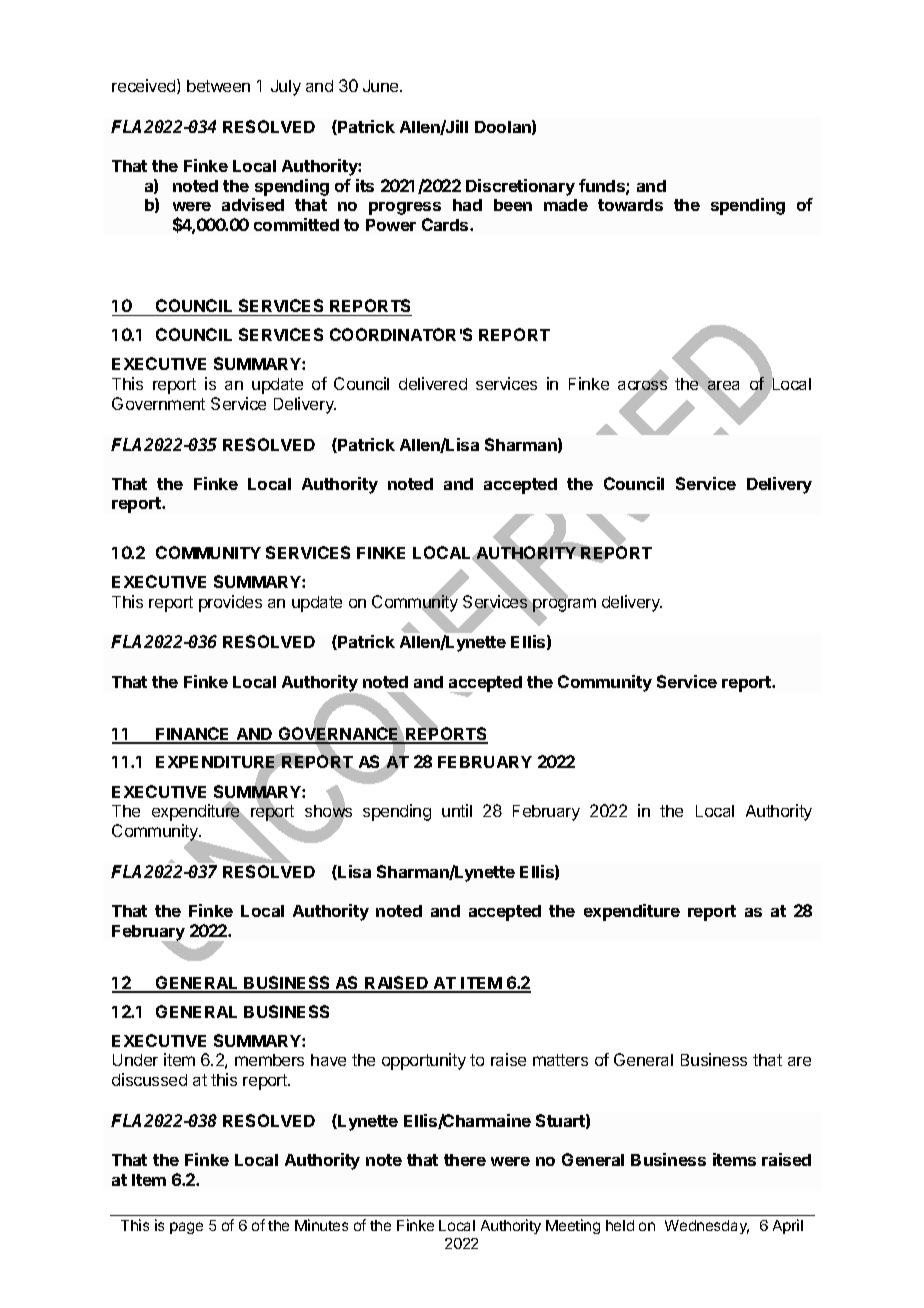 The image size is (924, 1308). What do you see at coordinates (186, 1228) in the image?
I see `page` at bounding box center [186, 1228].
